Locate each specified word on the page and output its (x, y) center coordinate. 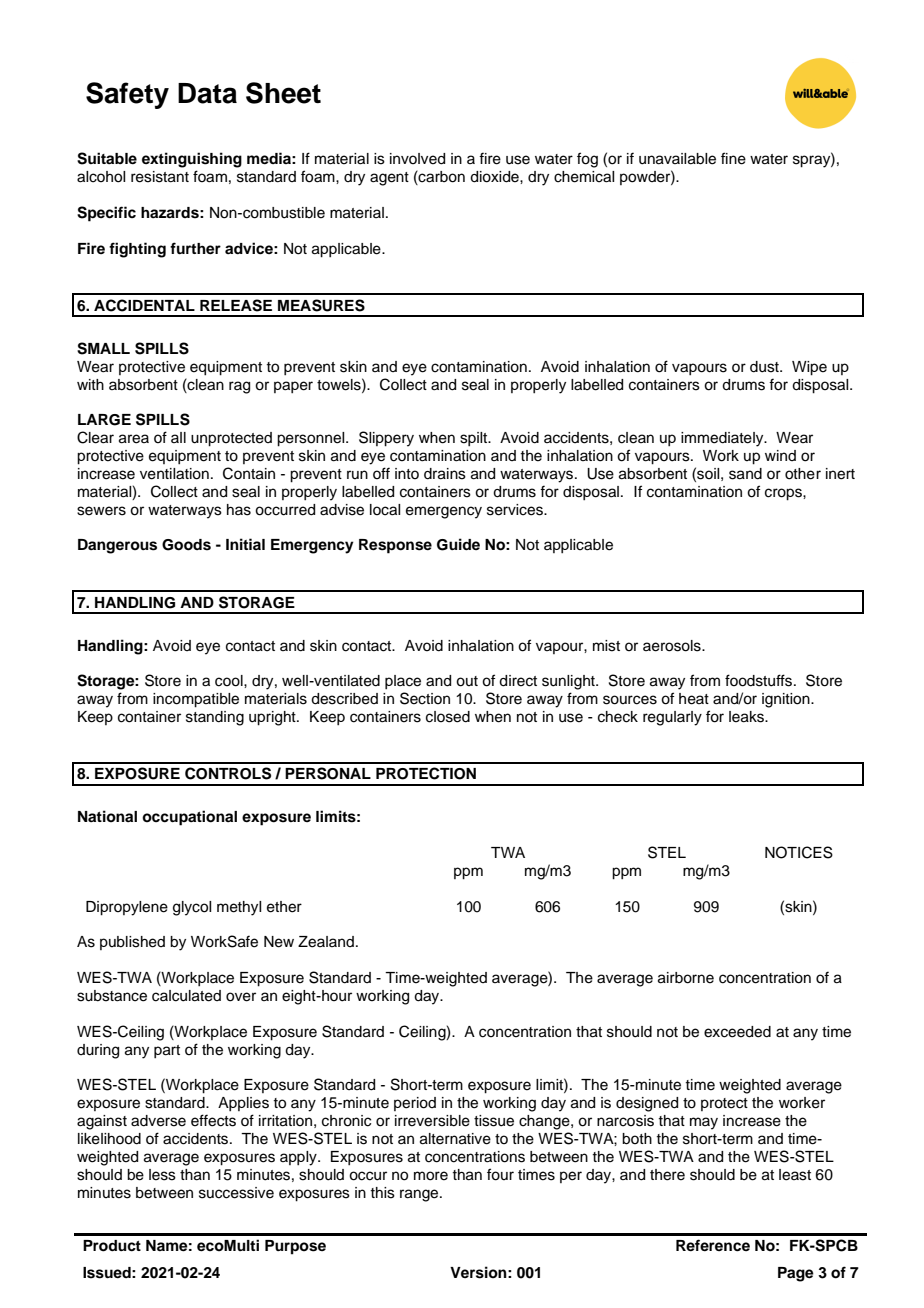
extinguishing (192, 160)
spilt (475, 439)
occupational (189, 818)
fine (733, 158)
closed (448, 717)
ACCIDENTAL (144, 305)
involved (417, 159)
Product (112, 1246)
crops (784, 494)
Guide (458, 544)
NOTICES (799, 852)
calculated (186, 996)
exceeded (737, 1032)
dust (765, 367)
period (415, 1104)
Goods (186, 545)
